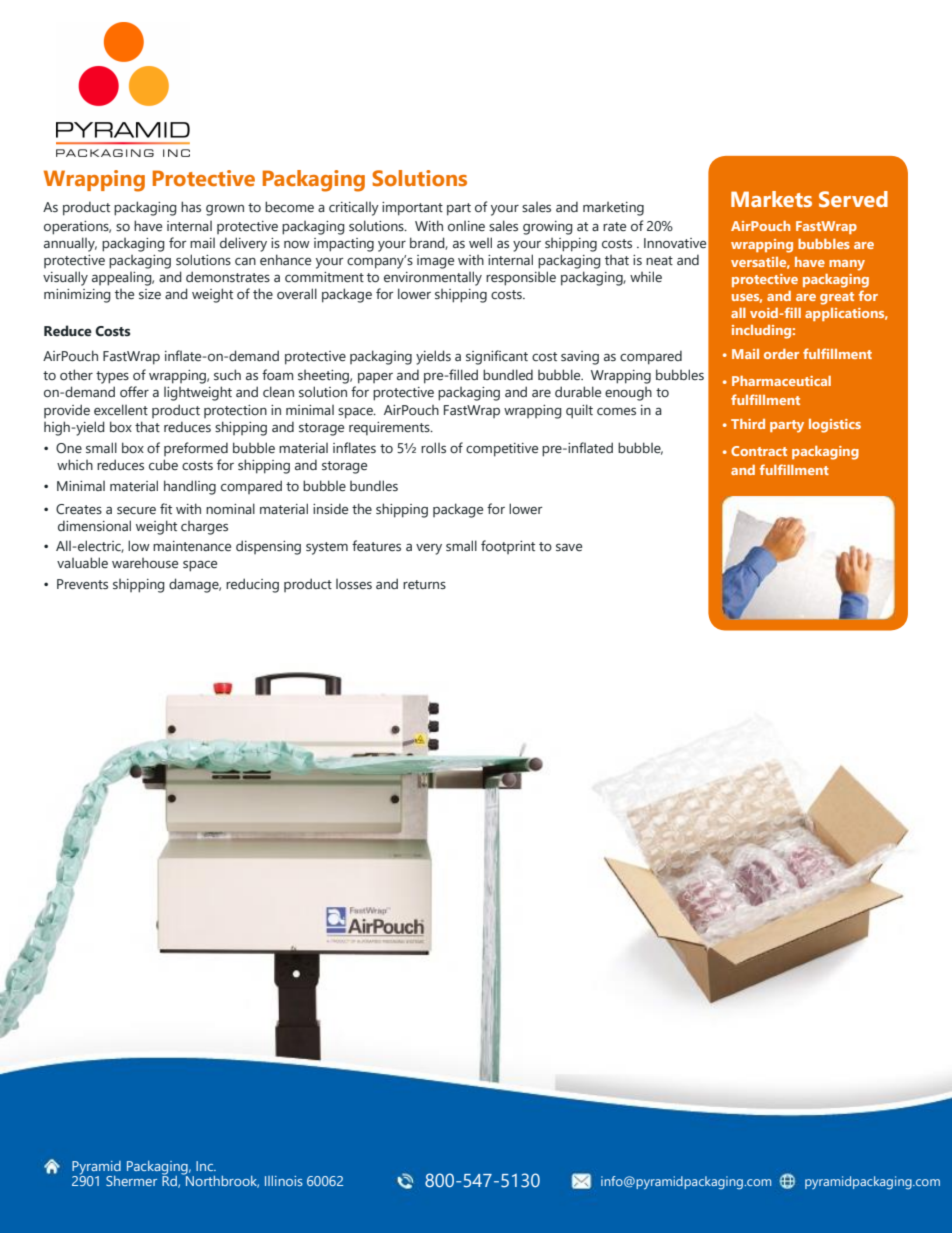 This screenshot has width=952, height=1233. I want to click on returns, so click(424, 585).
